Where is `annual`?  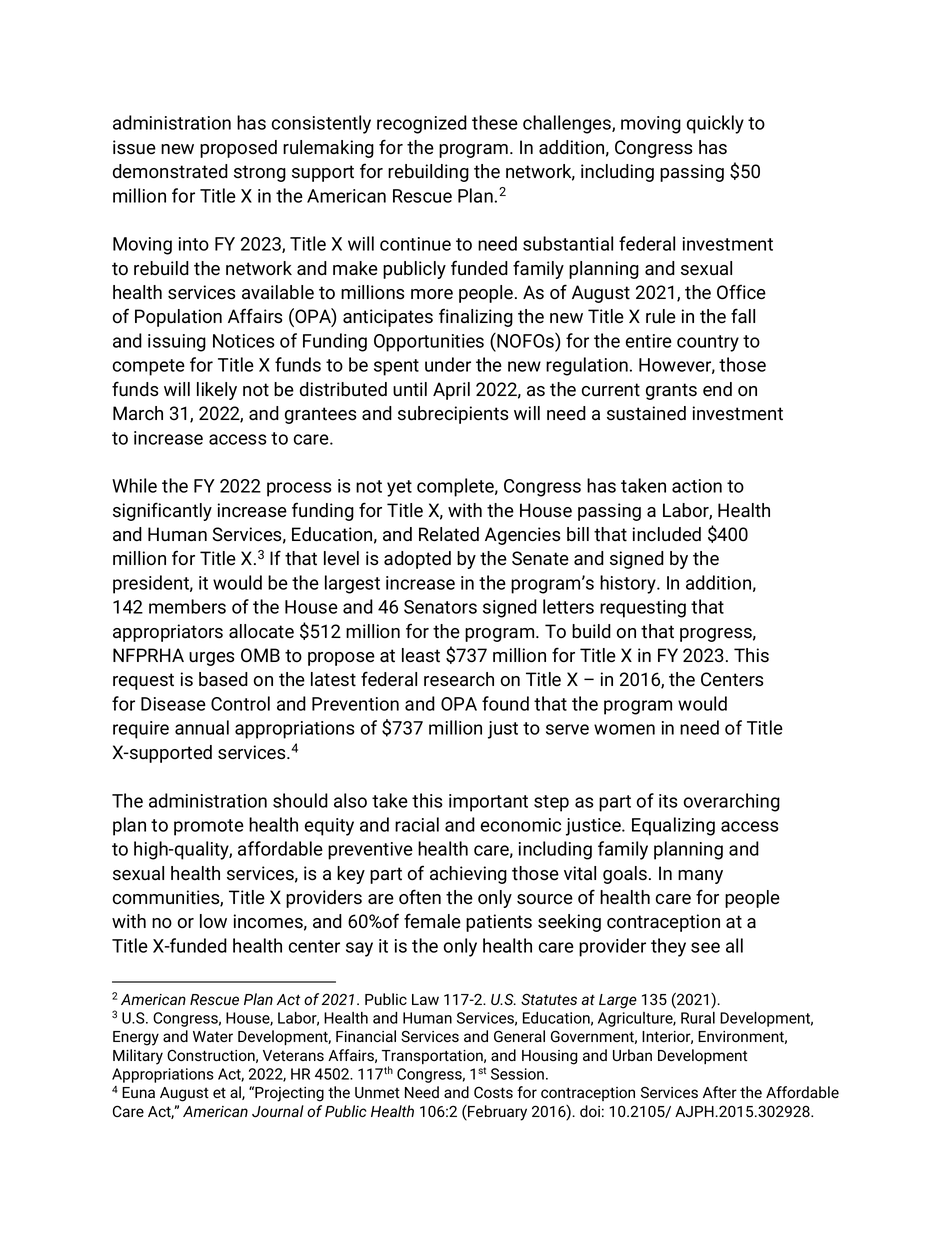
annual is located at coordinates (202, 727).
